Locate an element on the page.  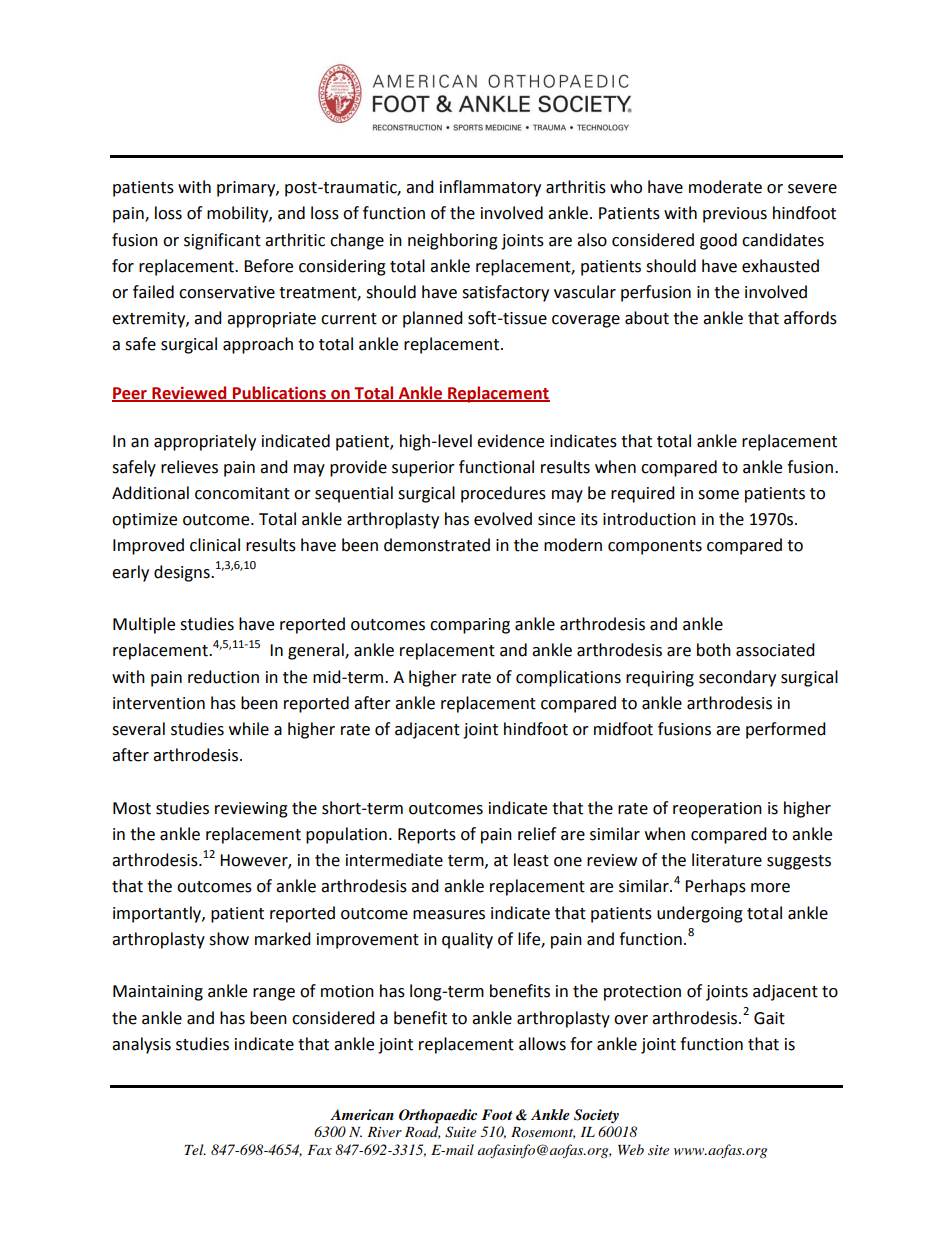
reduction is located at coordinates (223, 677).
